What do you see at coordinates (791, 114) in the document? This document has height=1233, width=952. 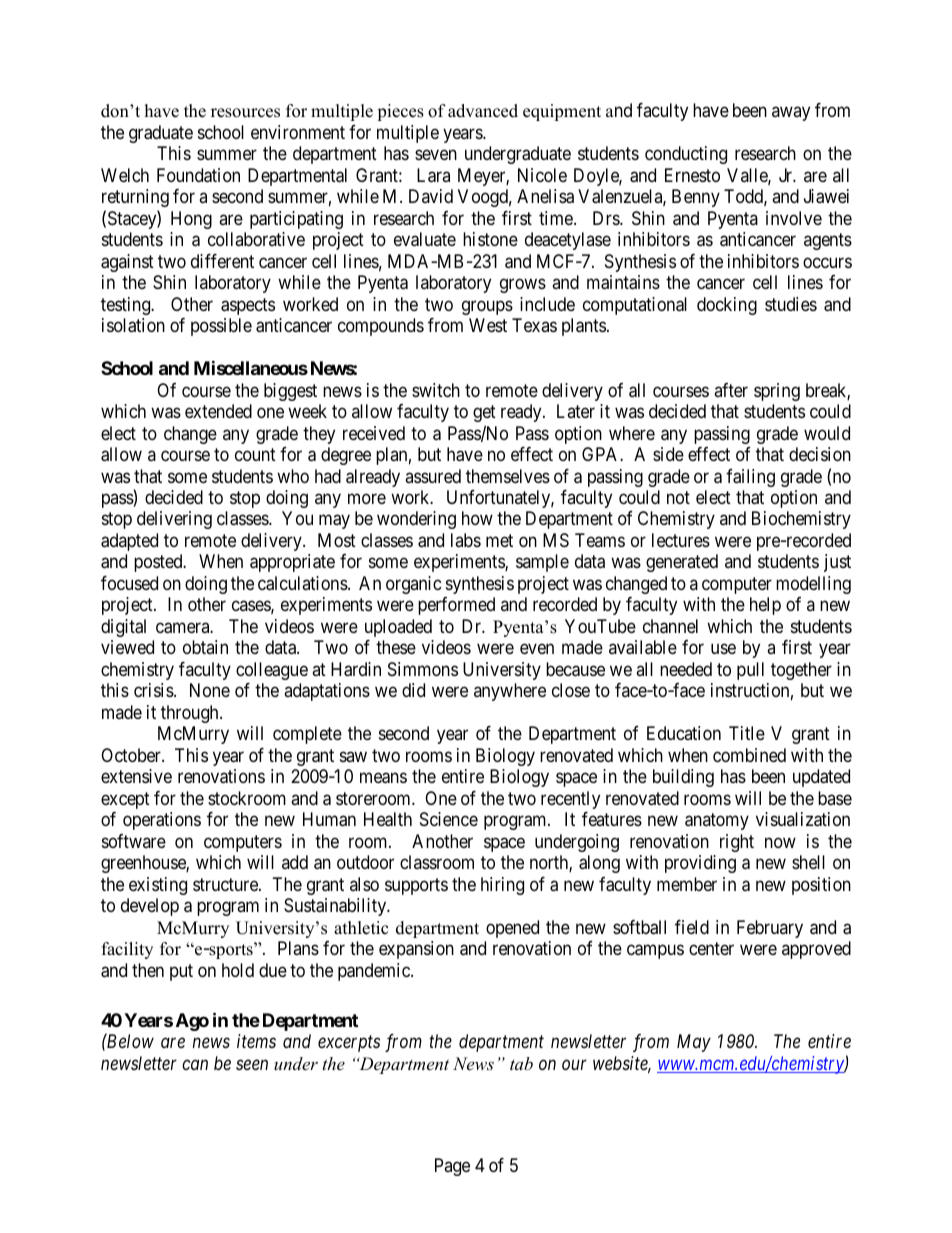 I see `away` at bounding box center [791, 114].
